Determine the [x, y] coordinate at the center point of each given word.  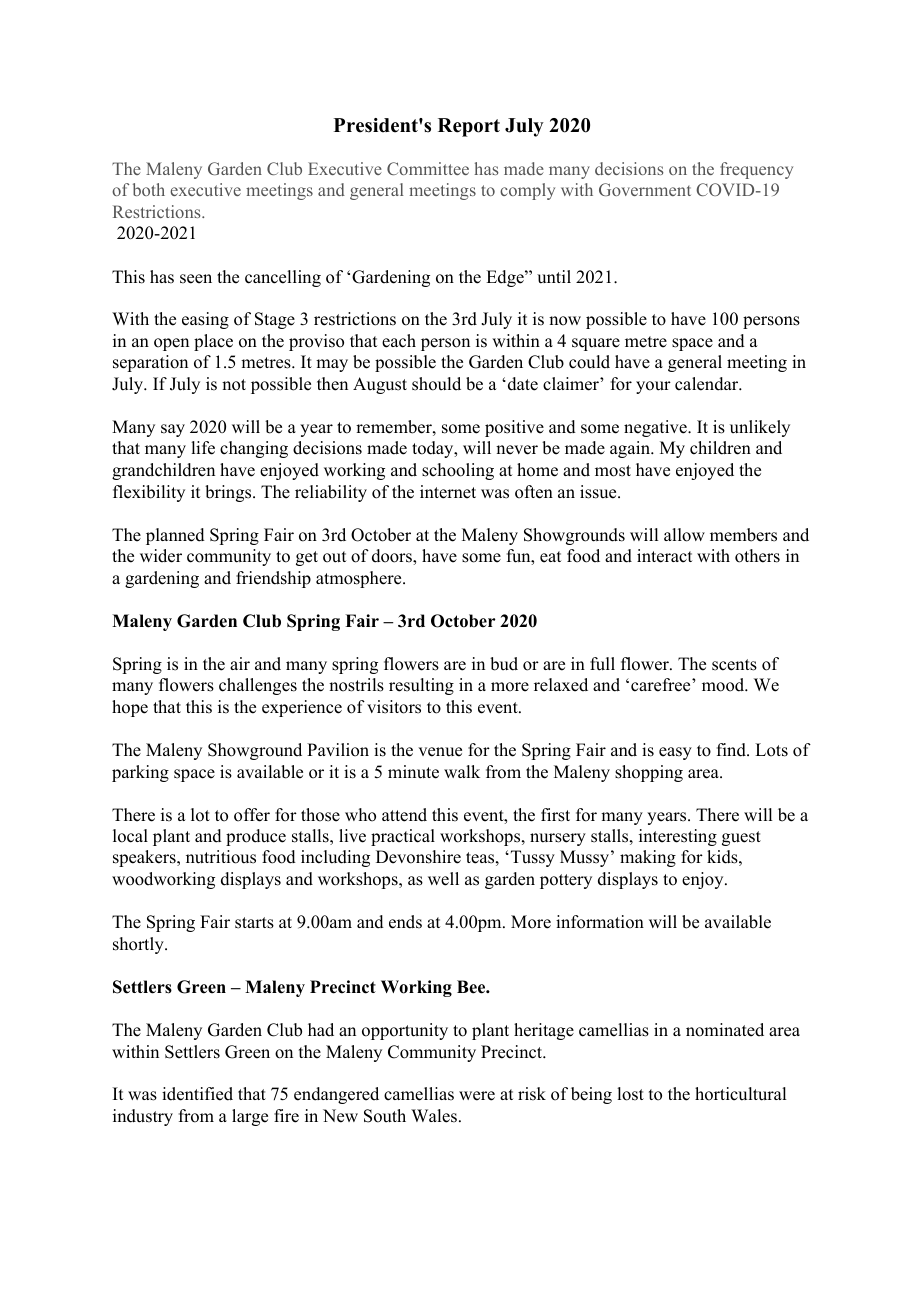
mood [724, 685]
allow [684, 535]
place [213, 342]
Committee [428, 168]
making [648, 858]
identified [197, 1094]
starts [254, 923]
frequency [756, 170]
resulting [421, 686]
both [149, 189]
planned [175, 536]
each [399, 341]
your [653, 387]
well [443, 879]
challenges [258, 686]
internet [448, 492]
